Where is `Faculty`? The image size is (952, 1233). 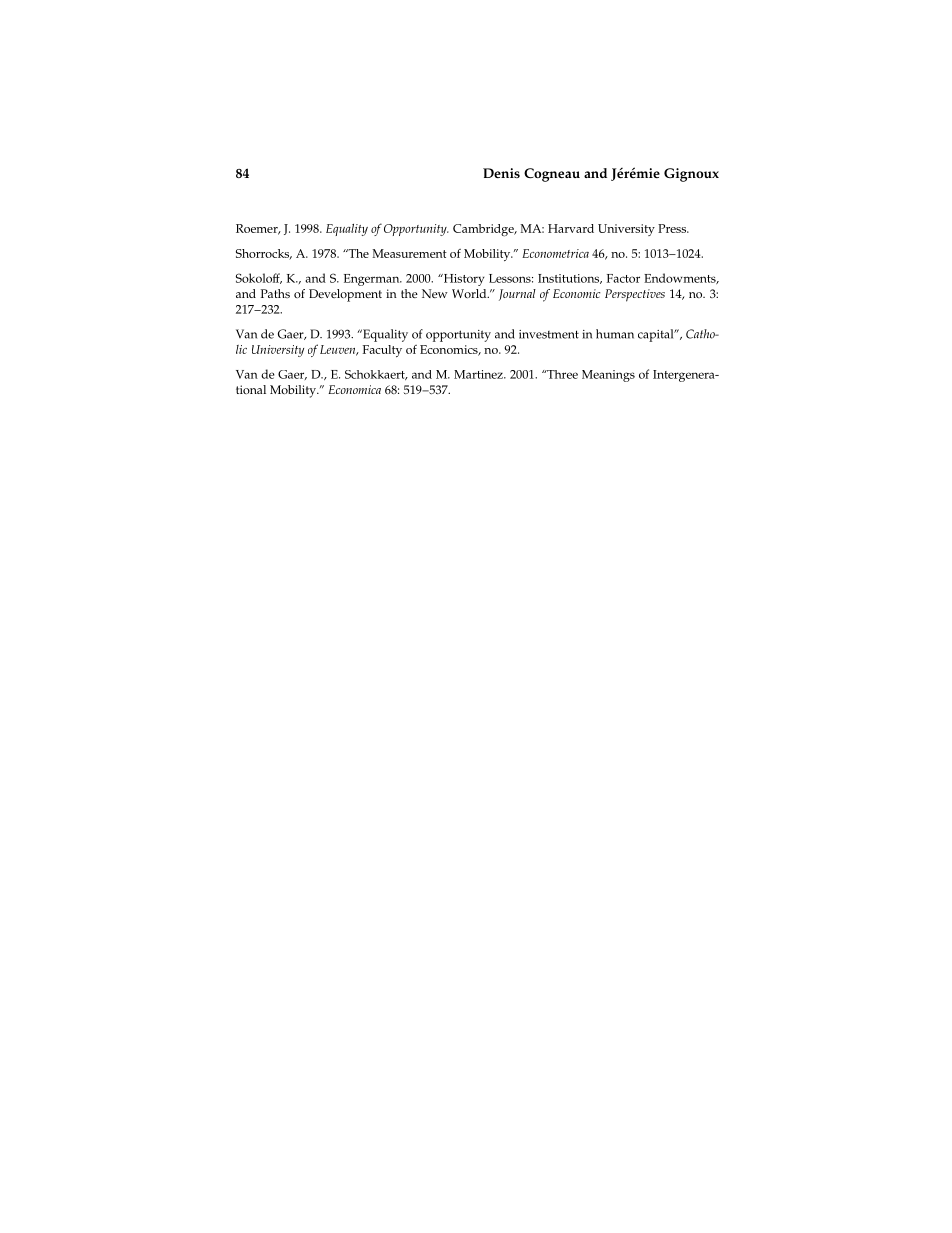 Faculty is located at coordinates (382, 351).
